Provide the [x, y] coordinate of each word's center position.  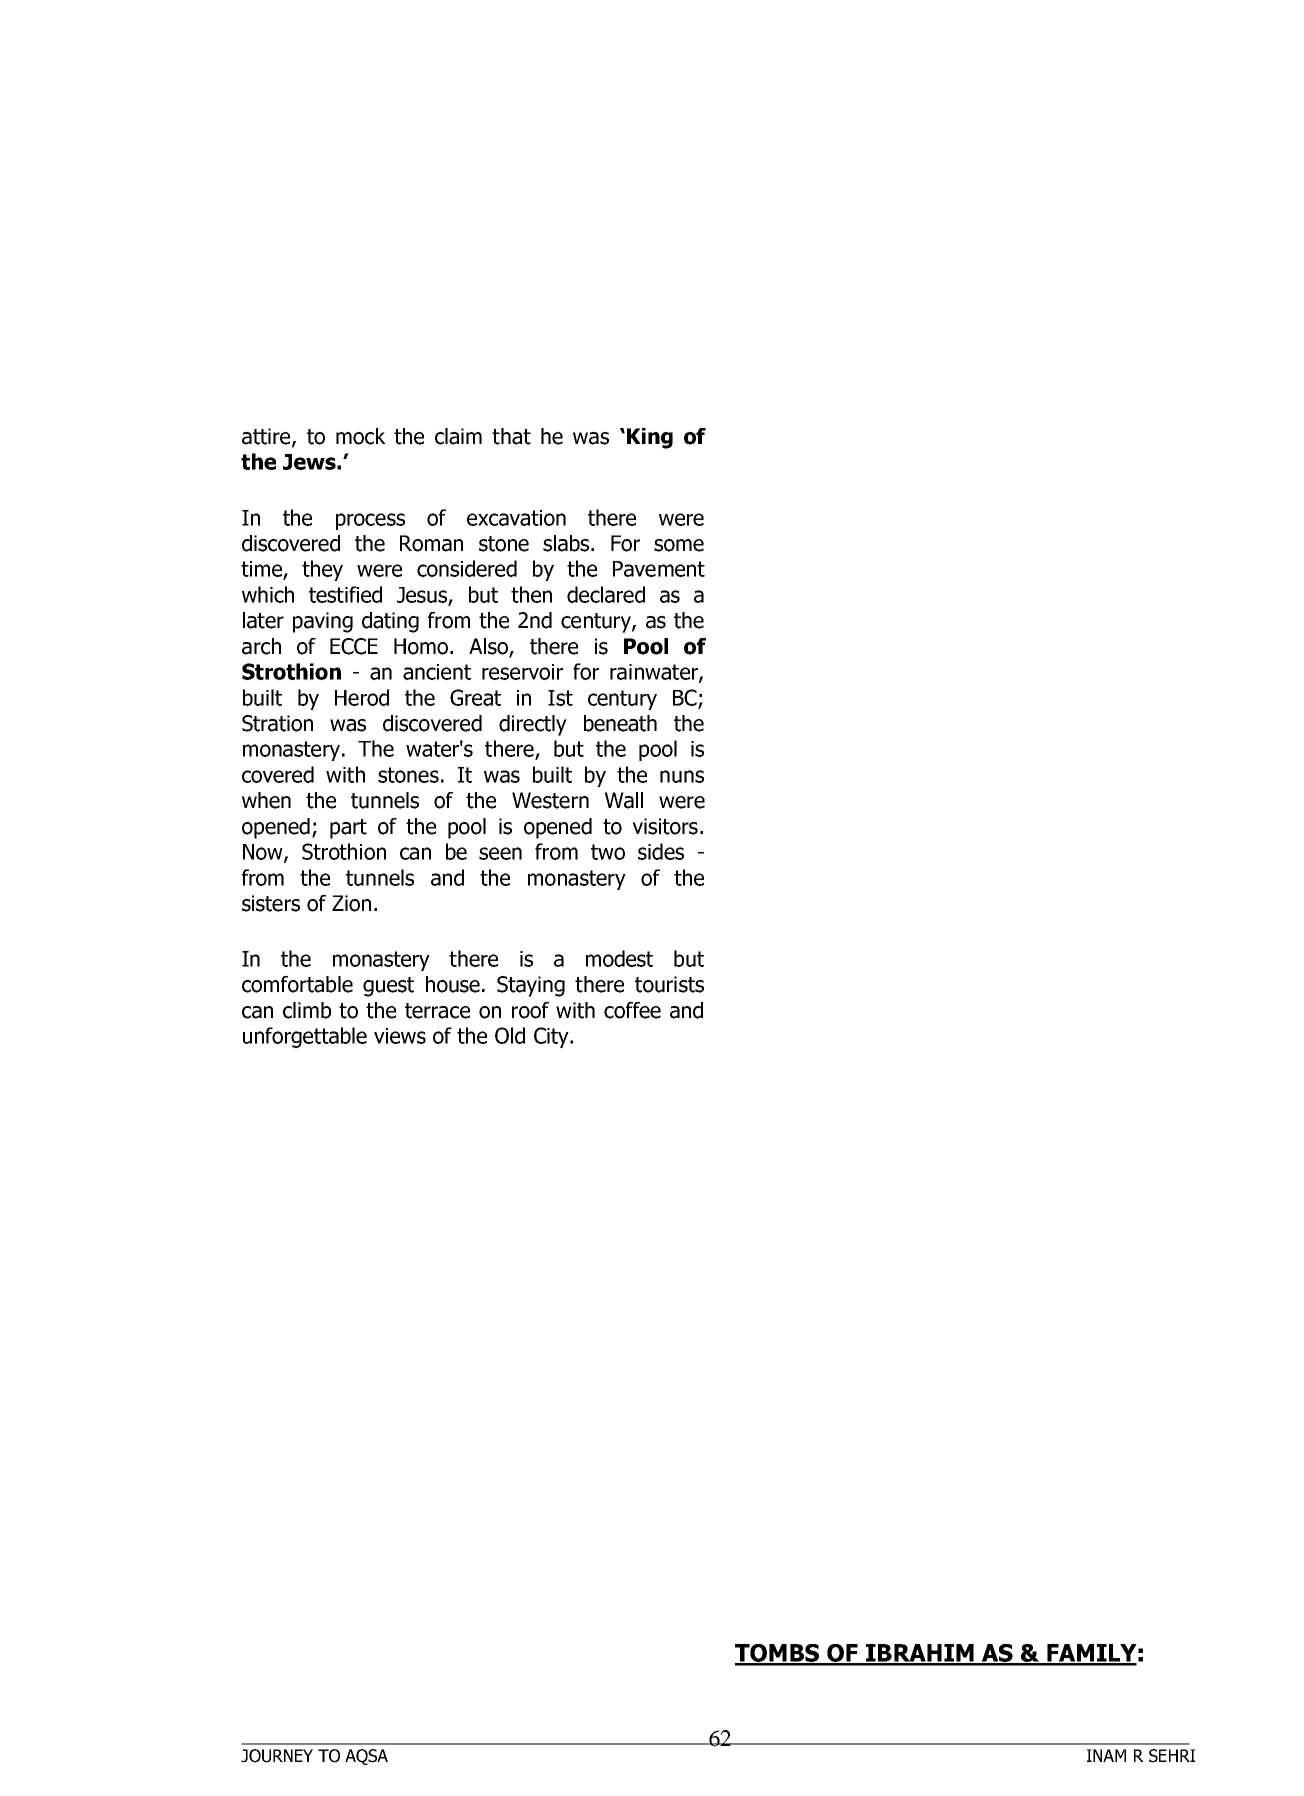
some [679, 545]
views [400, 1036]
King [650, 438]
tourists [669, 984]
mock [361, 436]
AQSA [366, 1757]
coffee [632, 1010]
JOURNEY [277, 1756]
